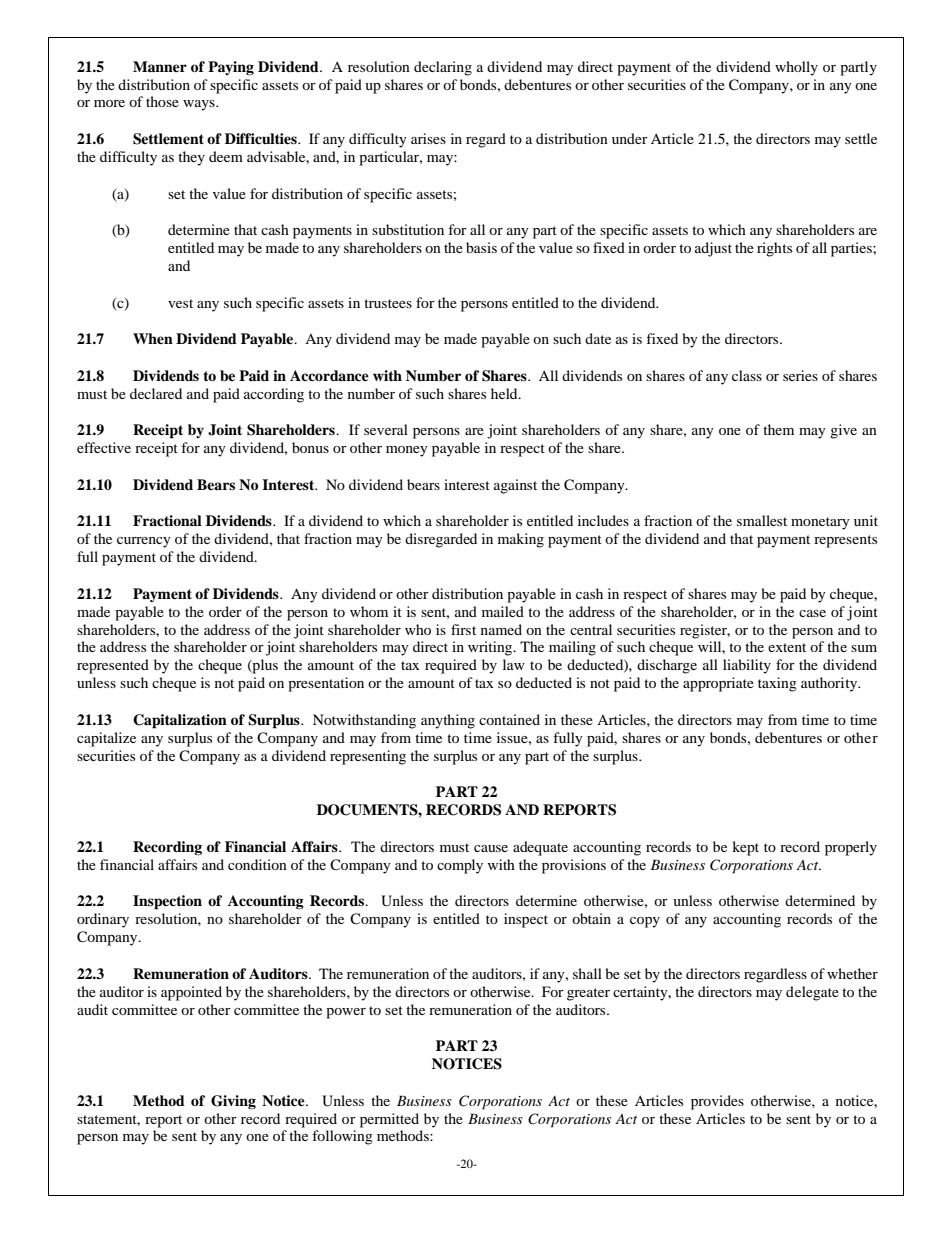  What do you see at coordinates (233, 1102) in the image?
I see `Giving` at bounding box center [233, 1102].
